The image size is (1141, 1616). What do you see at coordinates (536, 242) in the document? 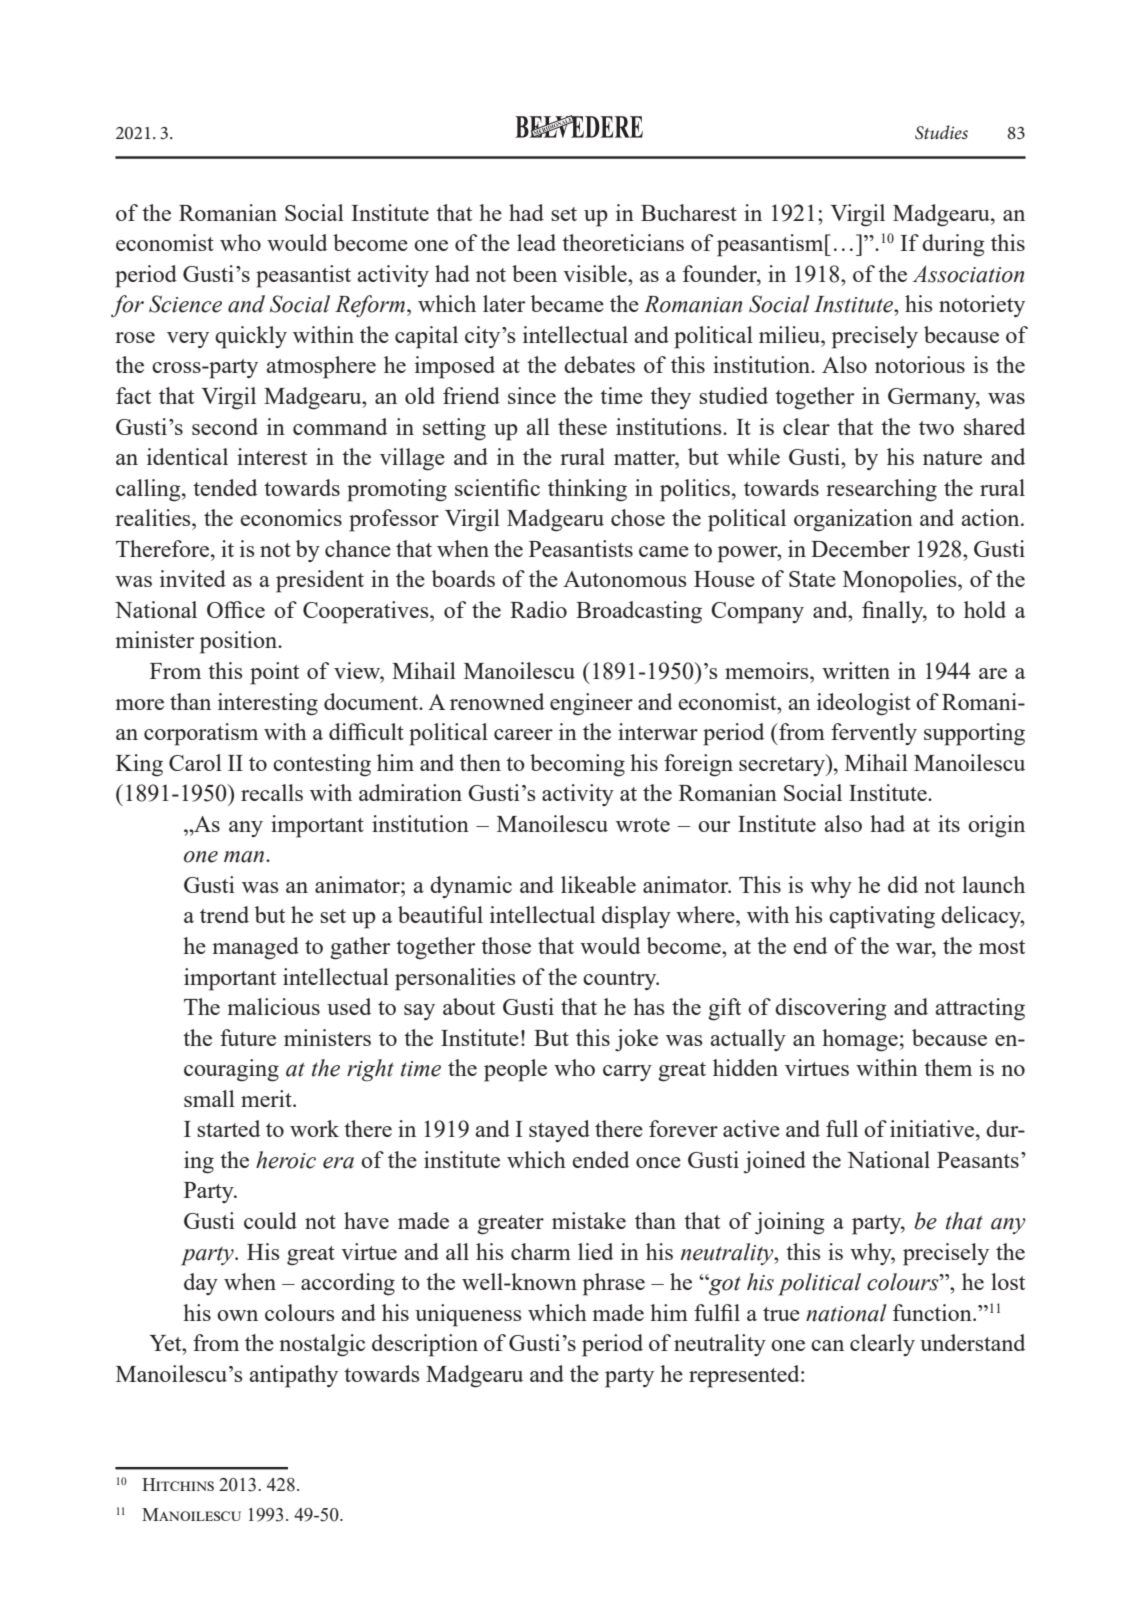
I see `lead` at bounding box center [536, 242].
